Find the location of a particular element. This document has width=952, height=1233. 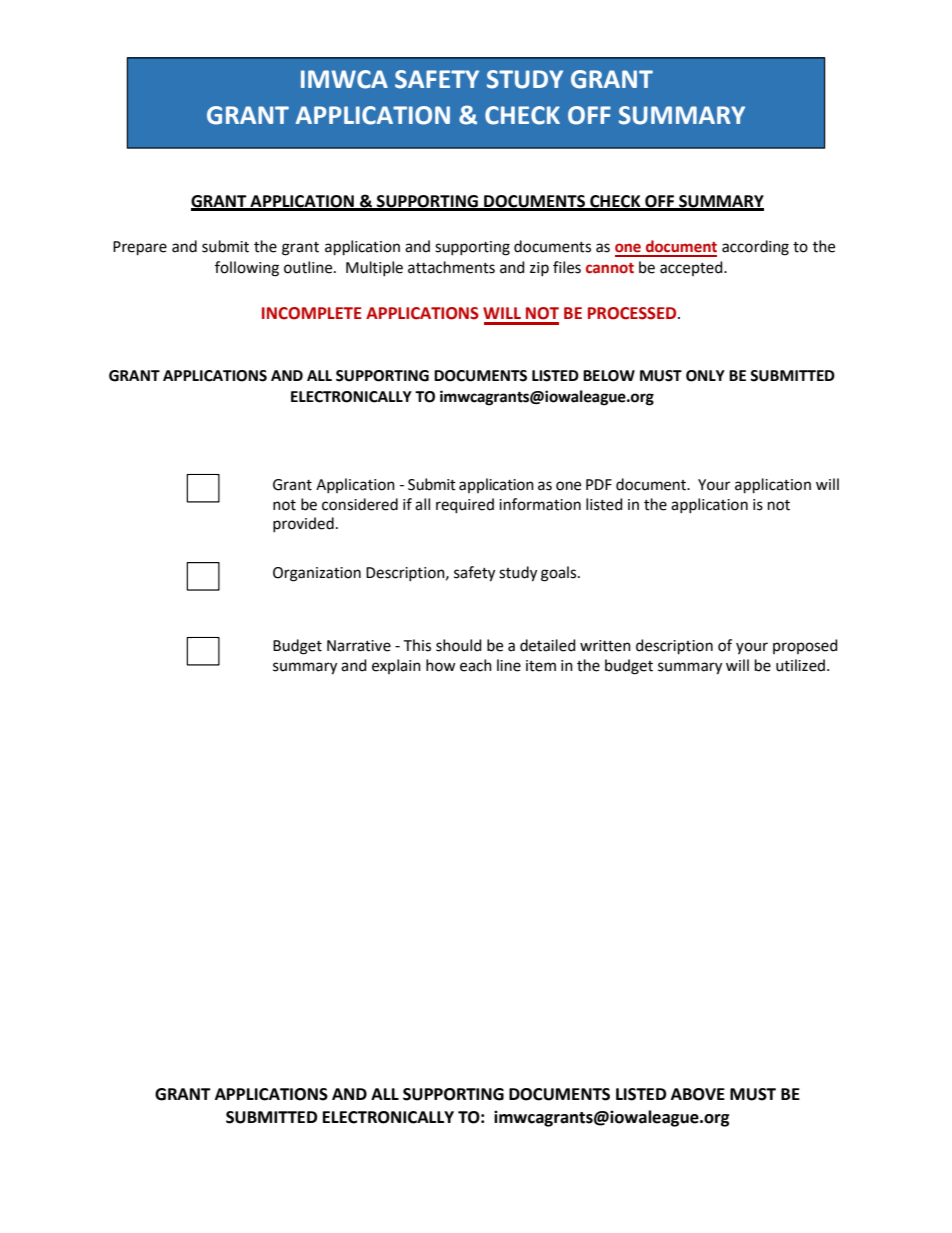

how is located at coordinates (441, 665).
